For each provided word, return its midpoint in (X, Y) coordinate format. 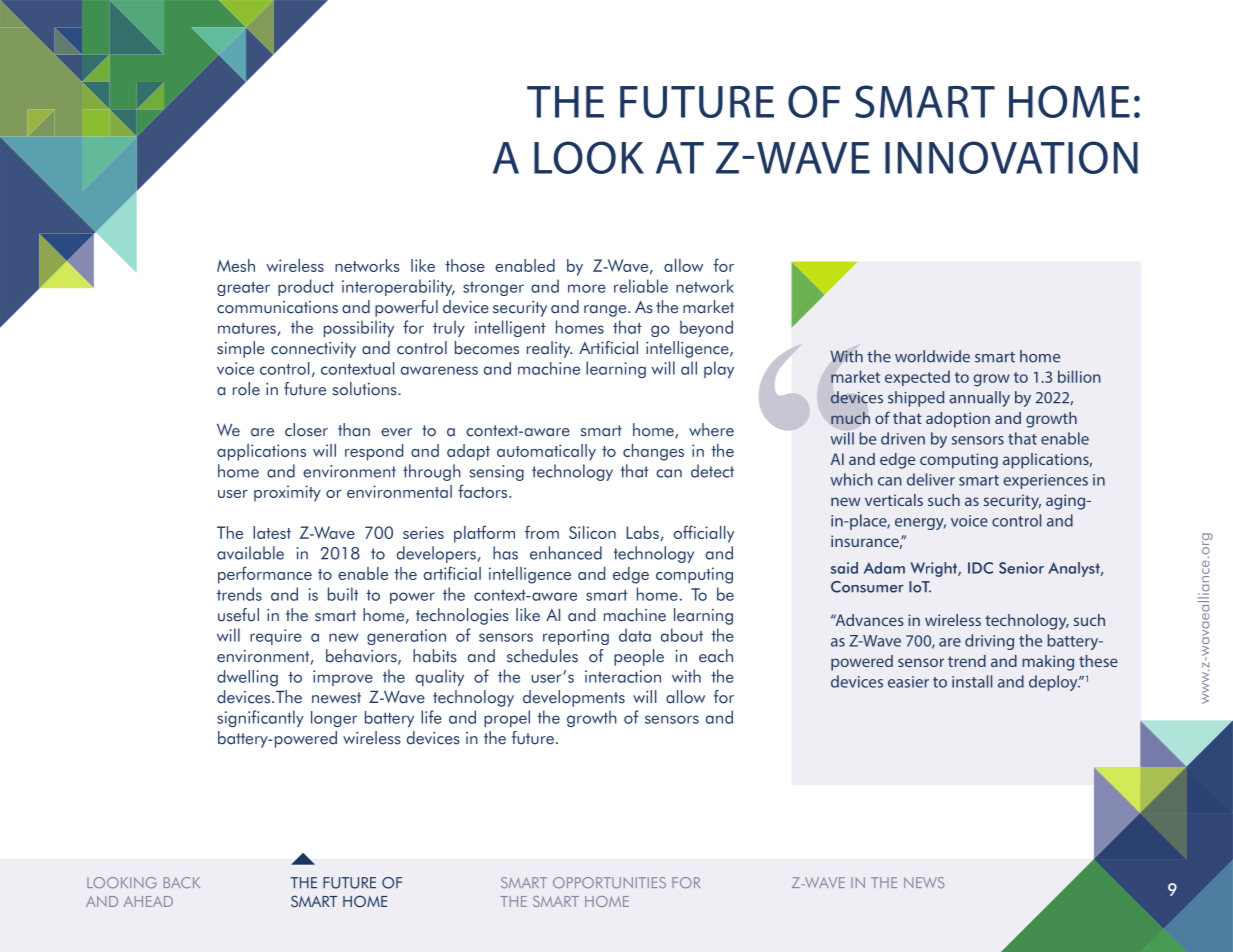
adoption (958, 420)
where (711, 430)
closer (306, 430)
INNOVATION (1011, 157)
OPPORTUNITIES (609, 883)
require (276, 637)
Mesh (236, 265)
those (465, 265)
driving (989, 642)
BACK (182, 883)
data (635, 635)
